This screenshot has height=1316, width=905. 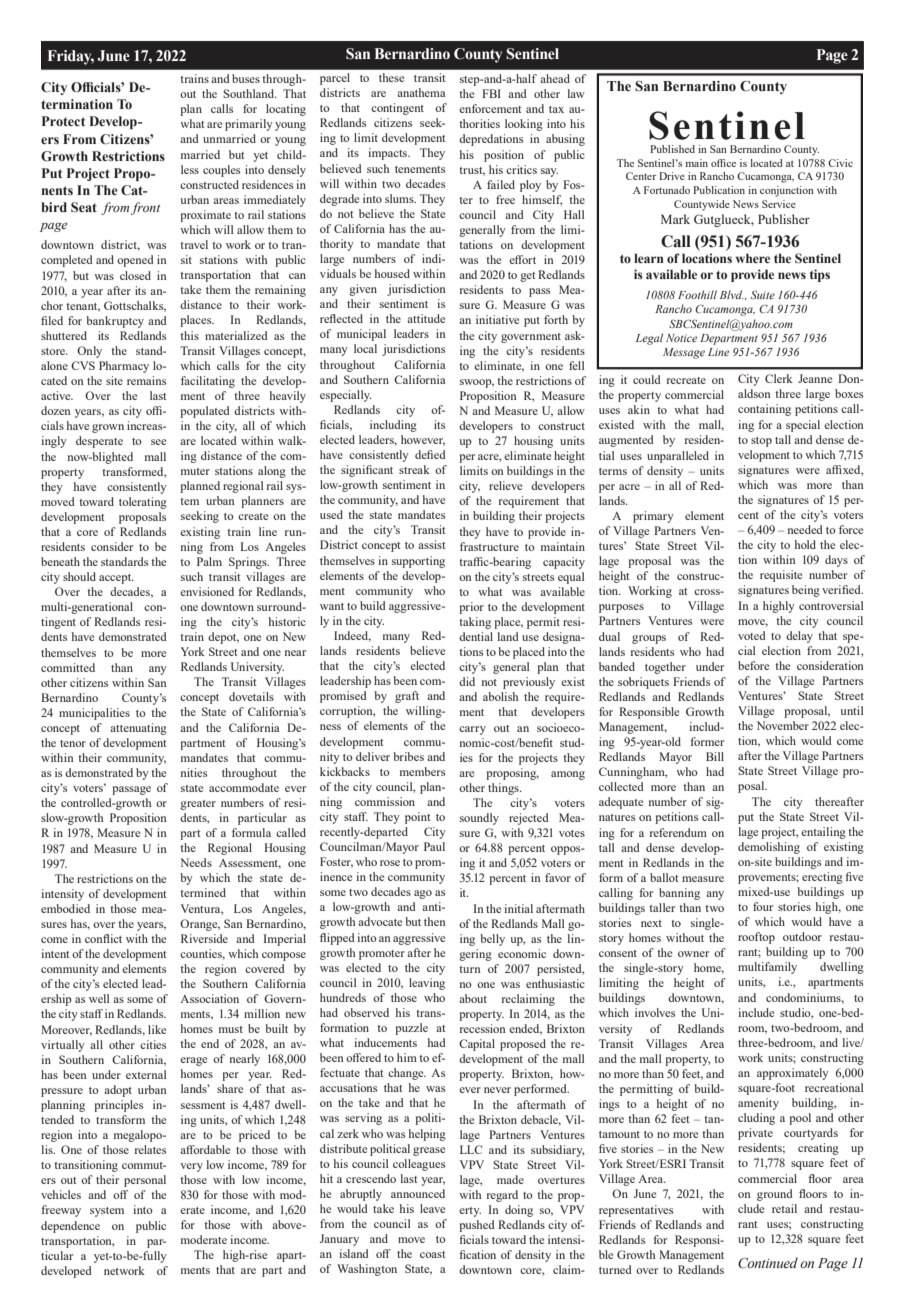 What do you see at coordinates (477, 1226) in the screenshot?
I see `pushed` at bounding box center [477, 1226].
